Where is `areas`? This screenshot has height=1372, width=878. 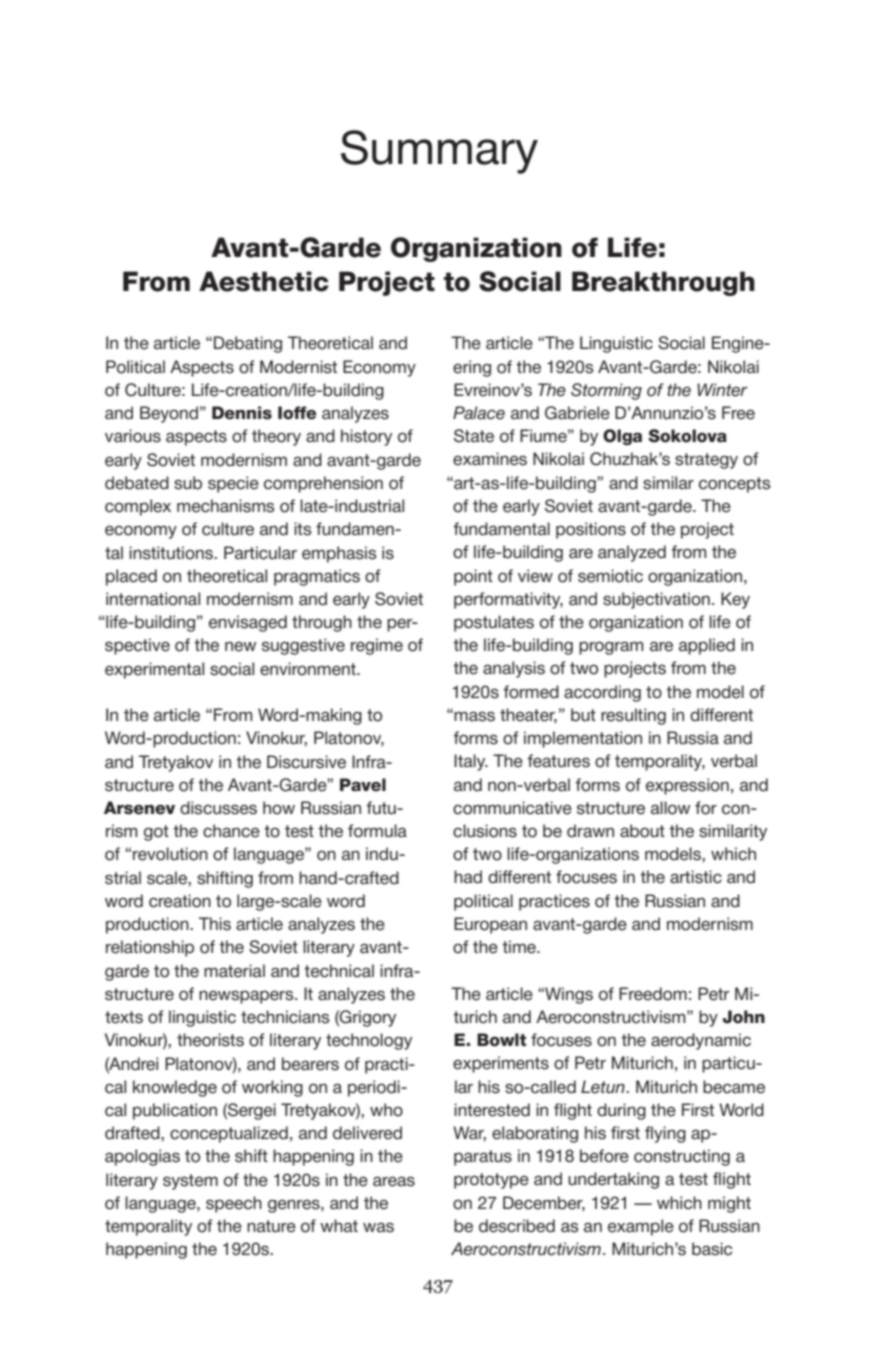 areas is located at coordinates (394, 1181).
